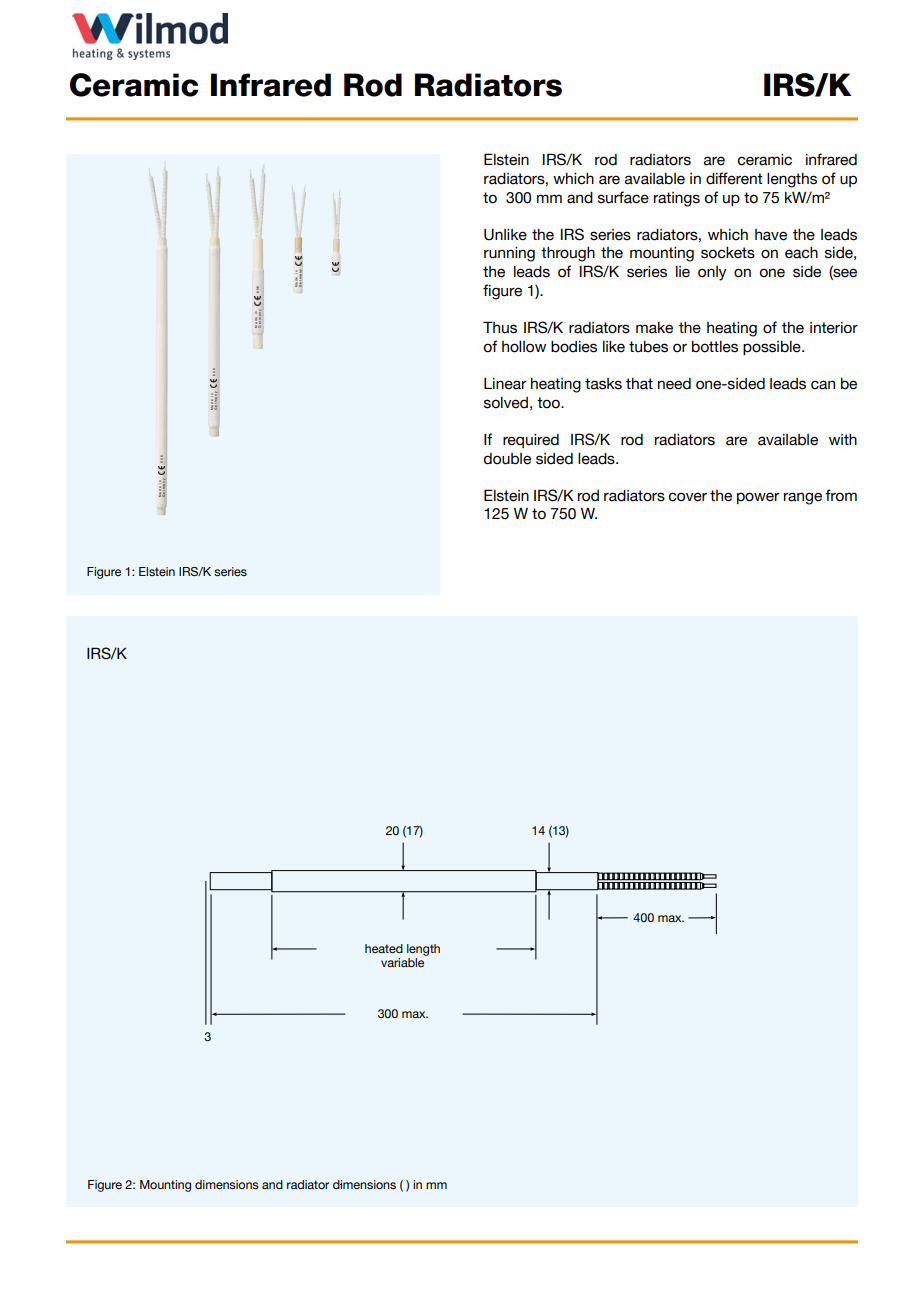 This page has width=924, height=1308. Describe the element at coordinates (402, 962) in the page. I see `variable` at that location.
